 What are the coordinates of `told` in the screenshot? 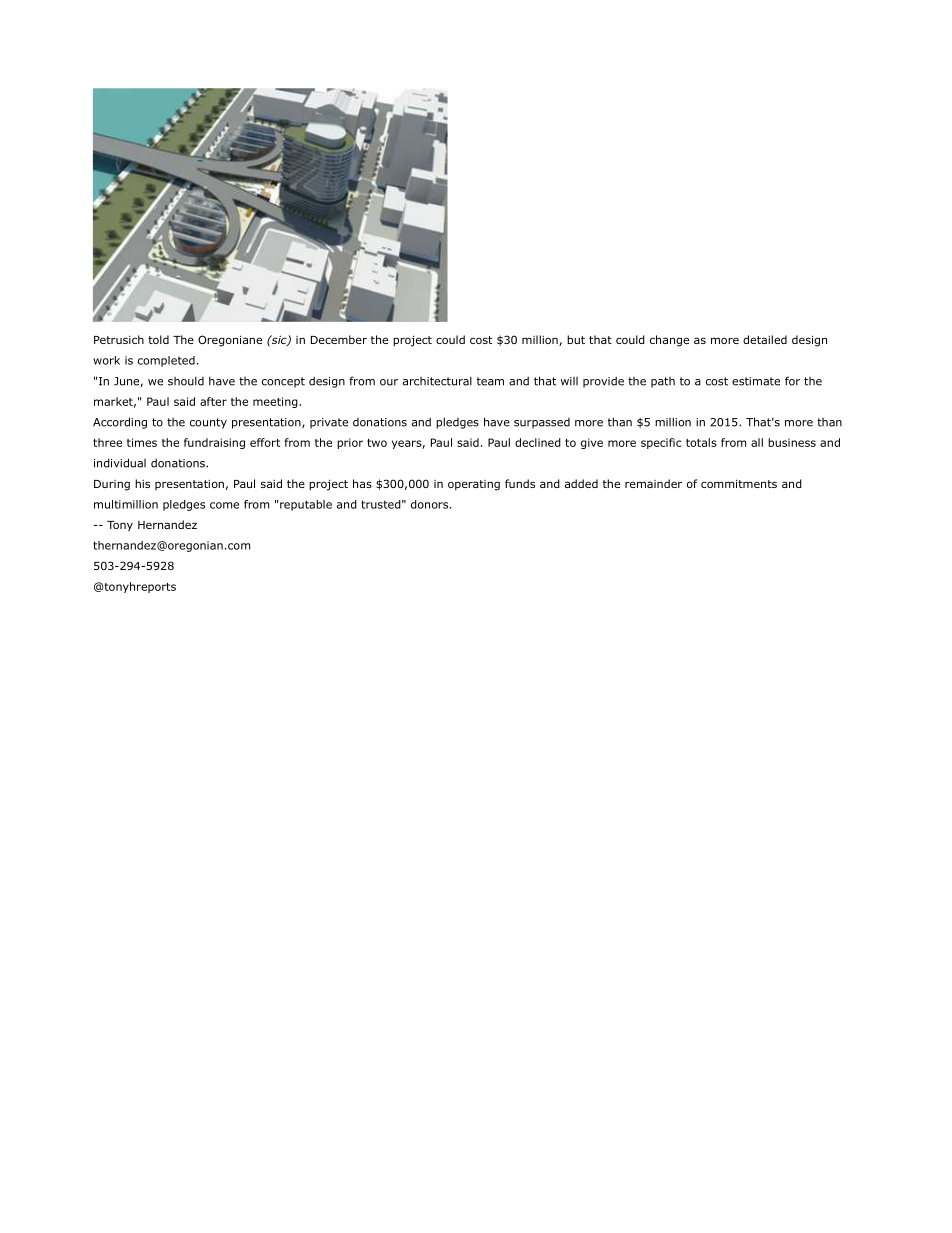 It's located at (158, 339).
